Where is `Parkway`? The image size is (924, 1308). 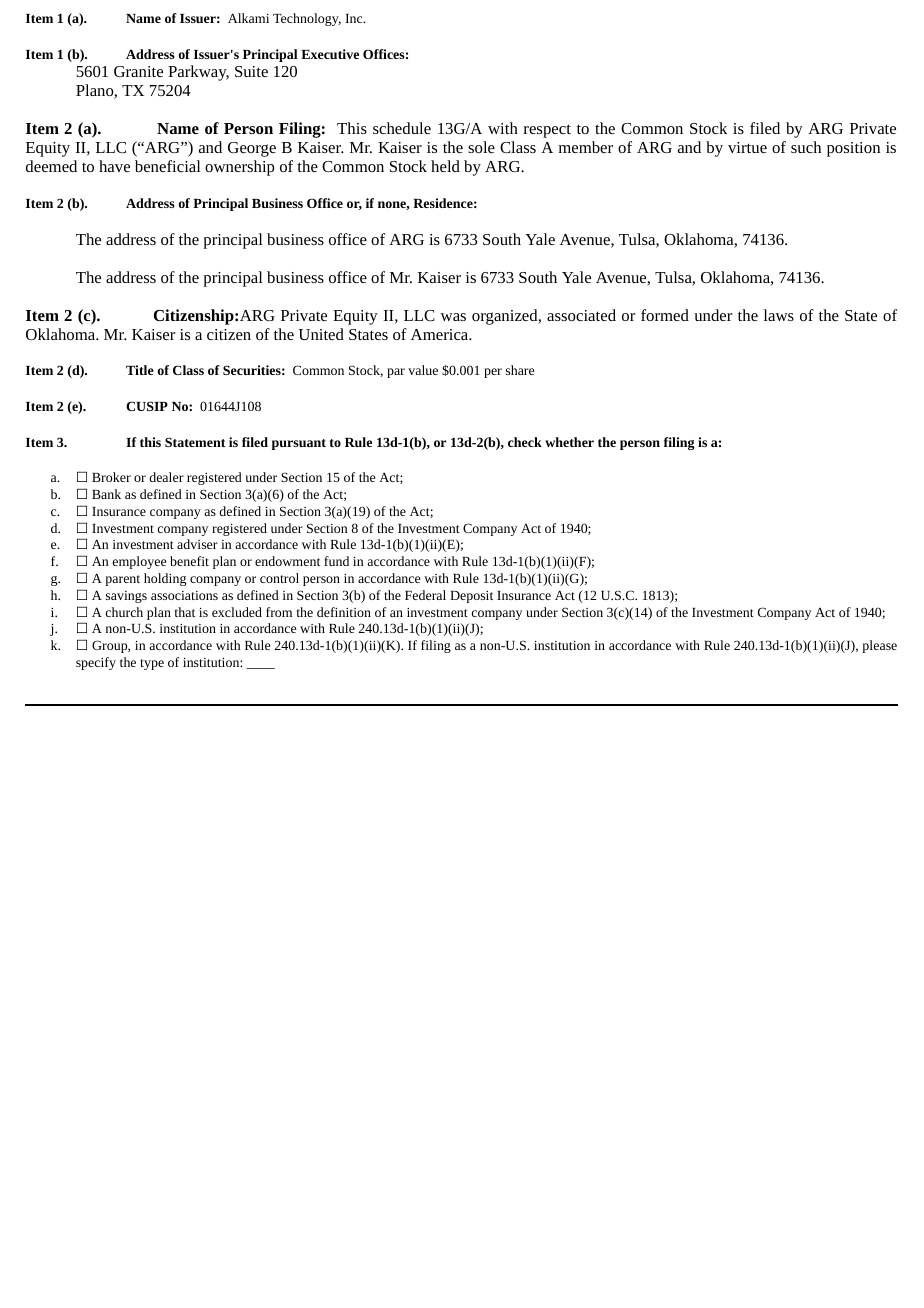 Parkway is located at coordinates (198, 73).
